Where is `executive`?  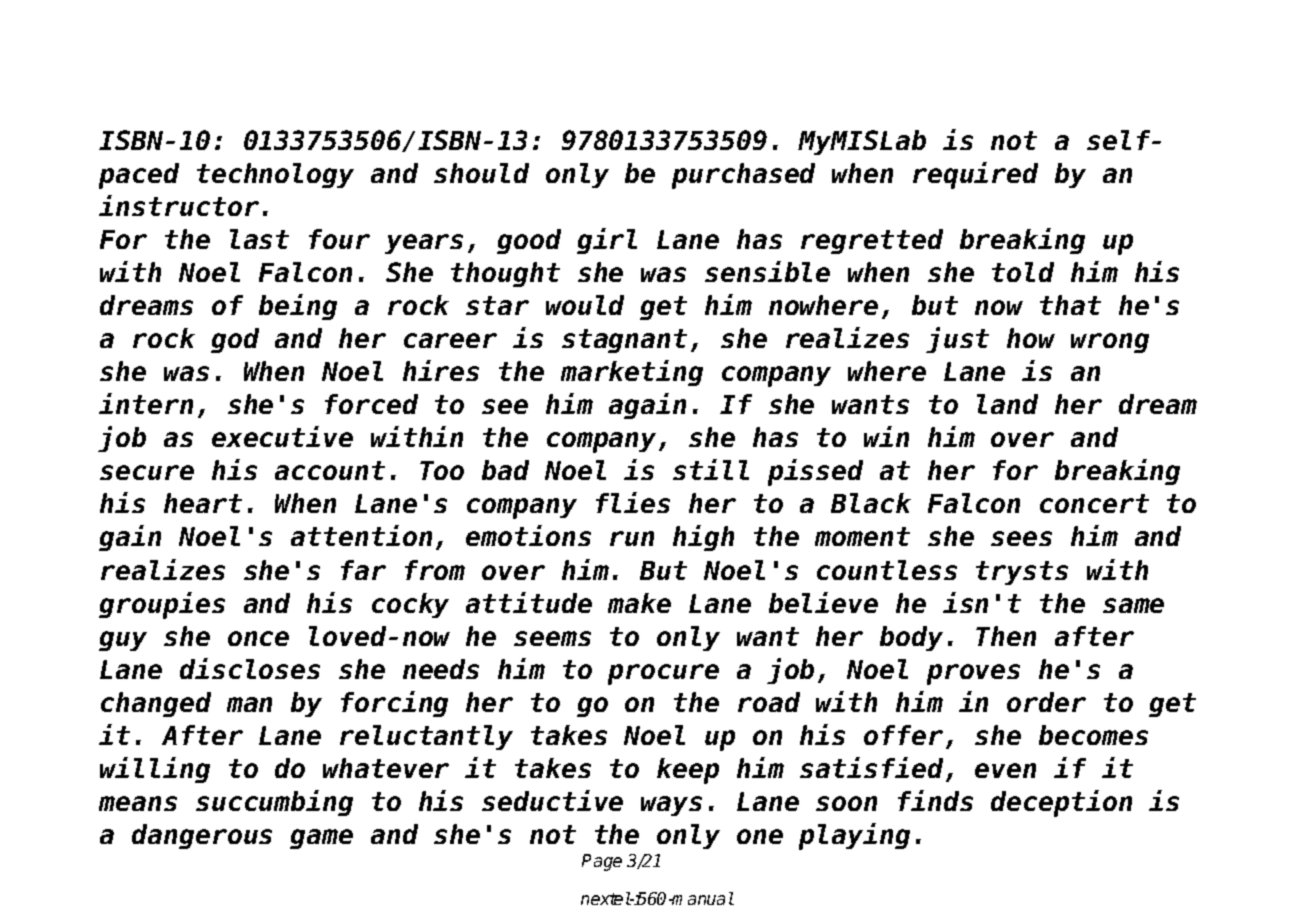
executive is located at coordinates (282, 436).
